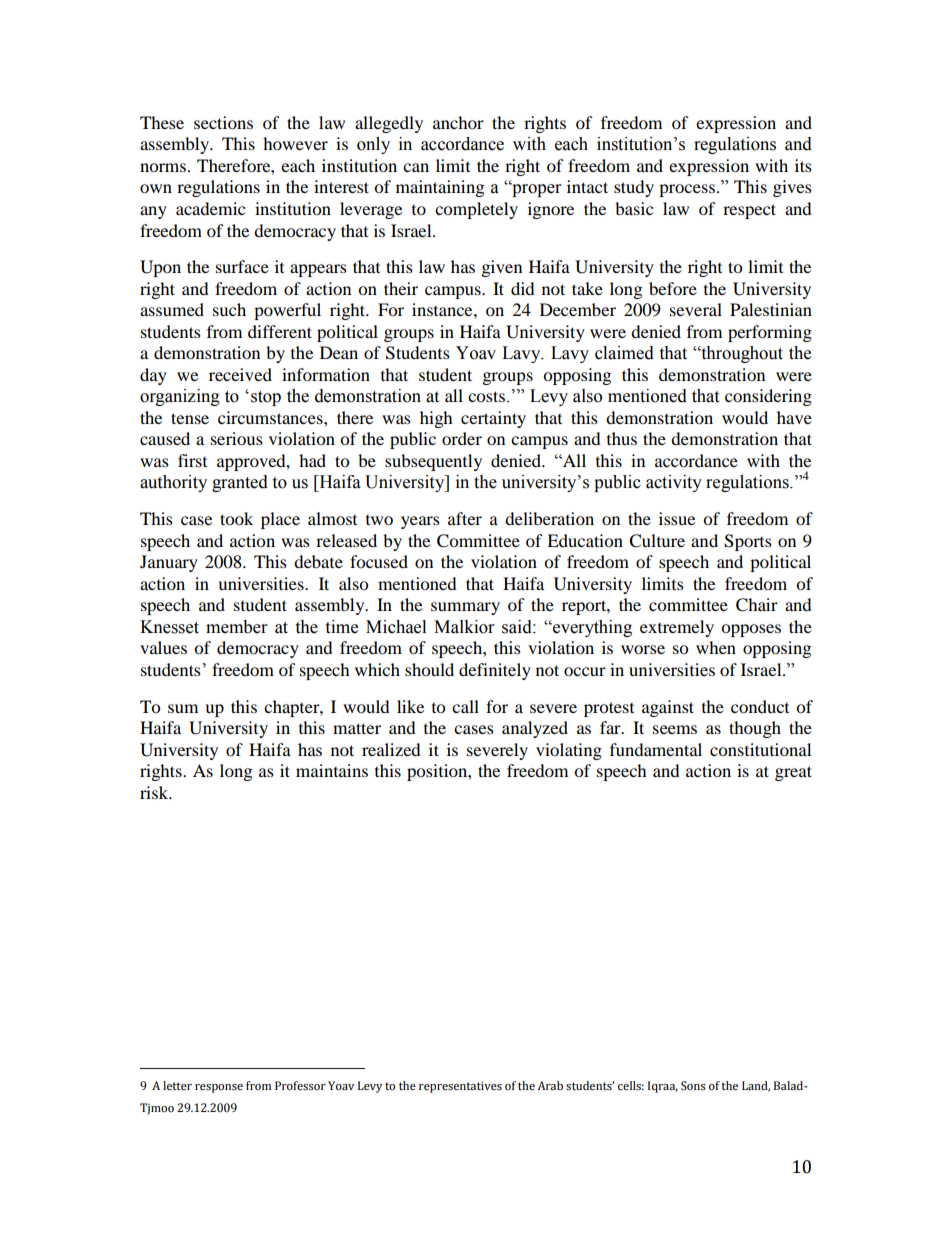 This page has height=1233, width=952. Describe the element at coordinates (219, 1088) in the page. I see `response` at that location.
